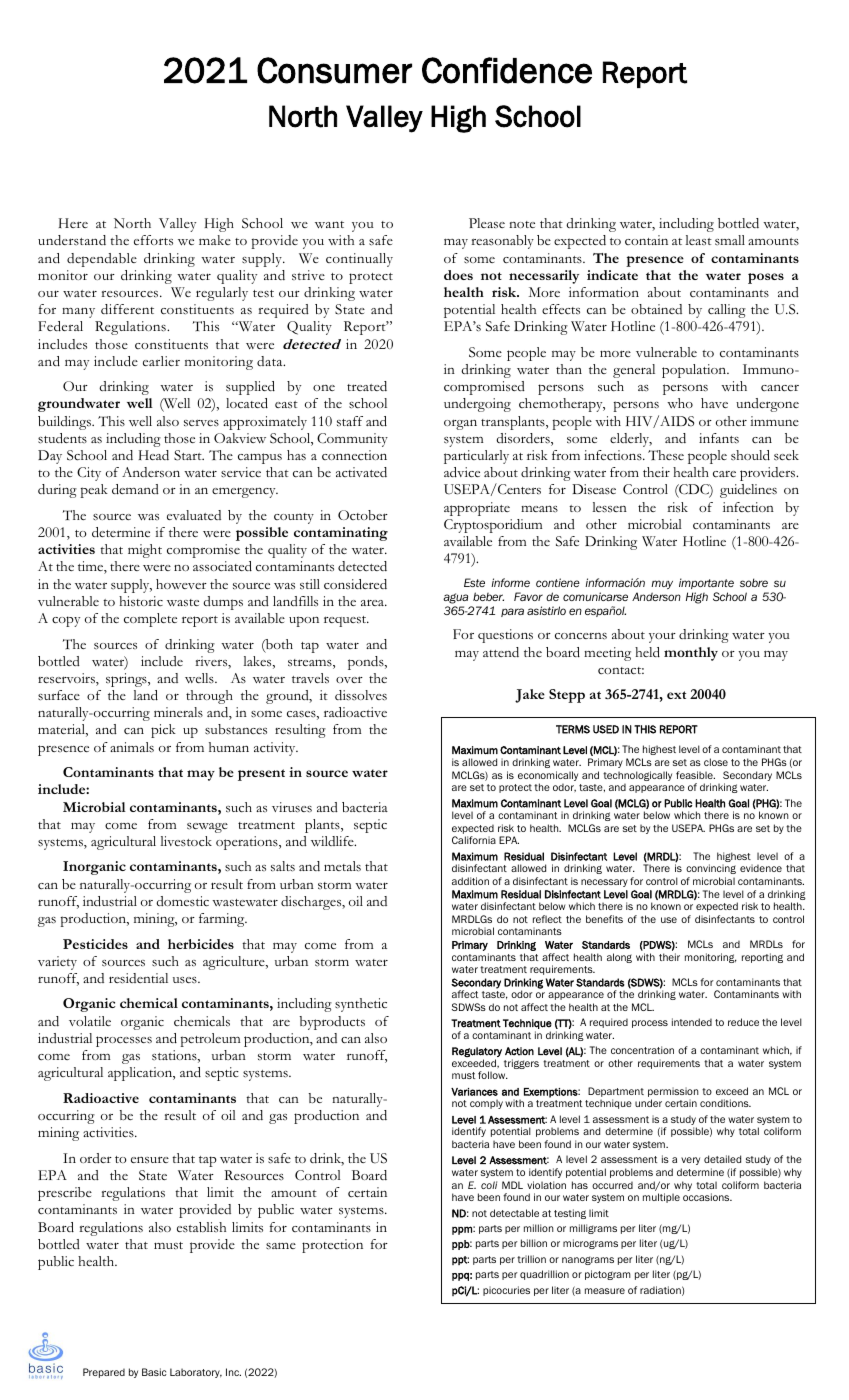 This screenshot has height=1400, width=849. What do you see at coordinates (90, 1021) in the screenshot?
I see `volatile` at bounding box center [90, 1021].
